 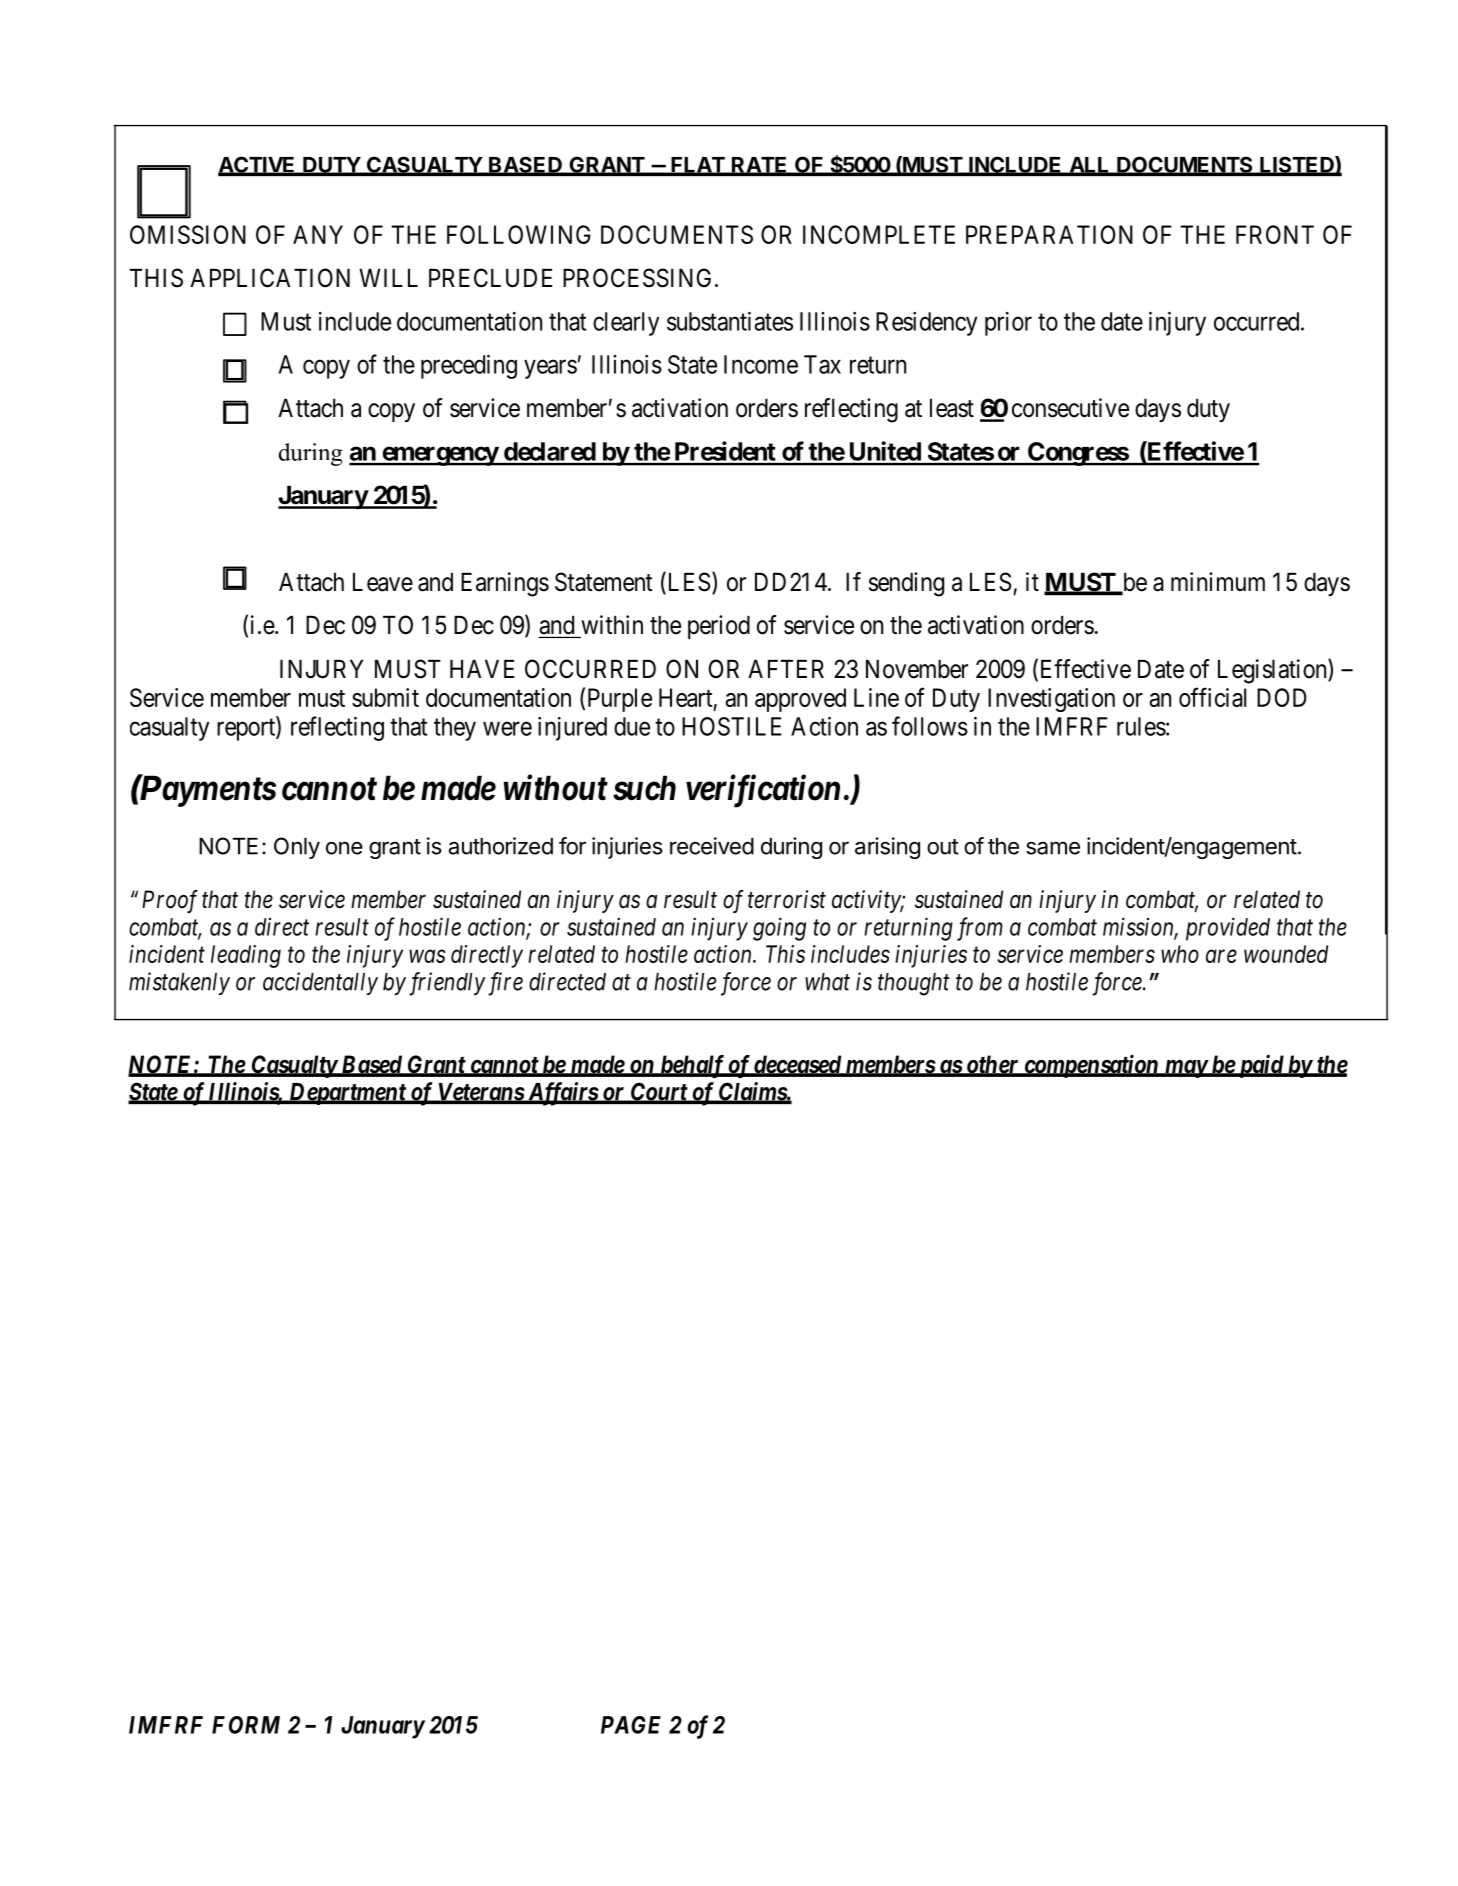 I want to click on minimum, so click(x=1218, y=581).
